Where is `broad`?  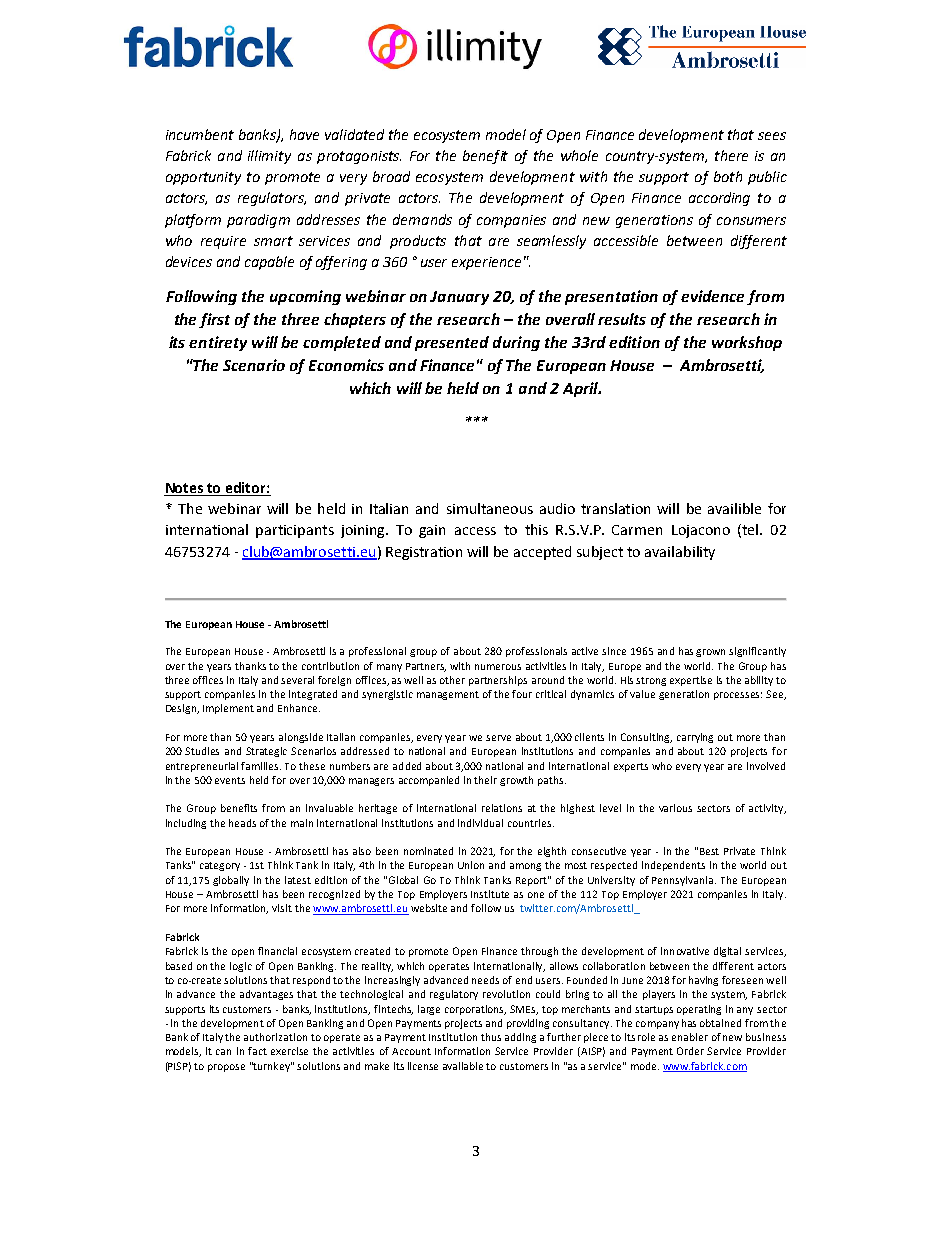
broad is located at coordinates (391, 176).
